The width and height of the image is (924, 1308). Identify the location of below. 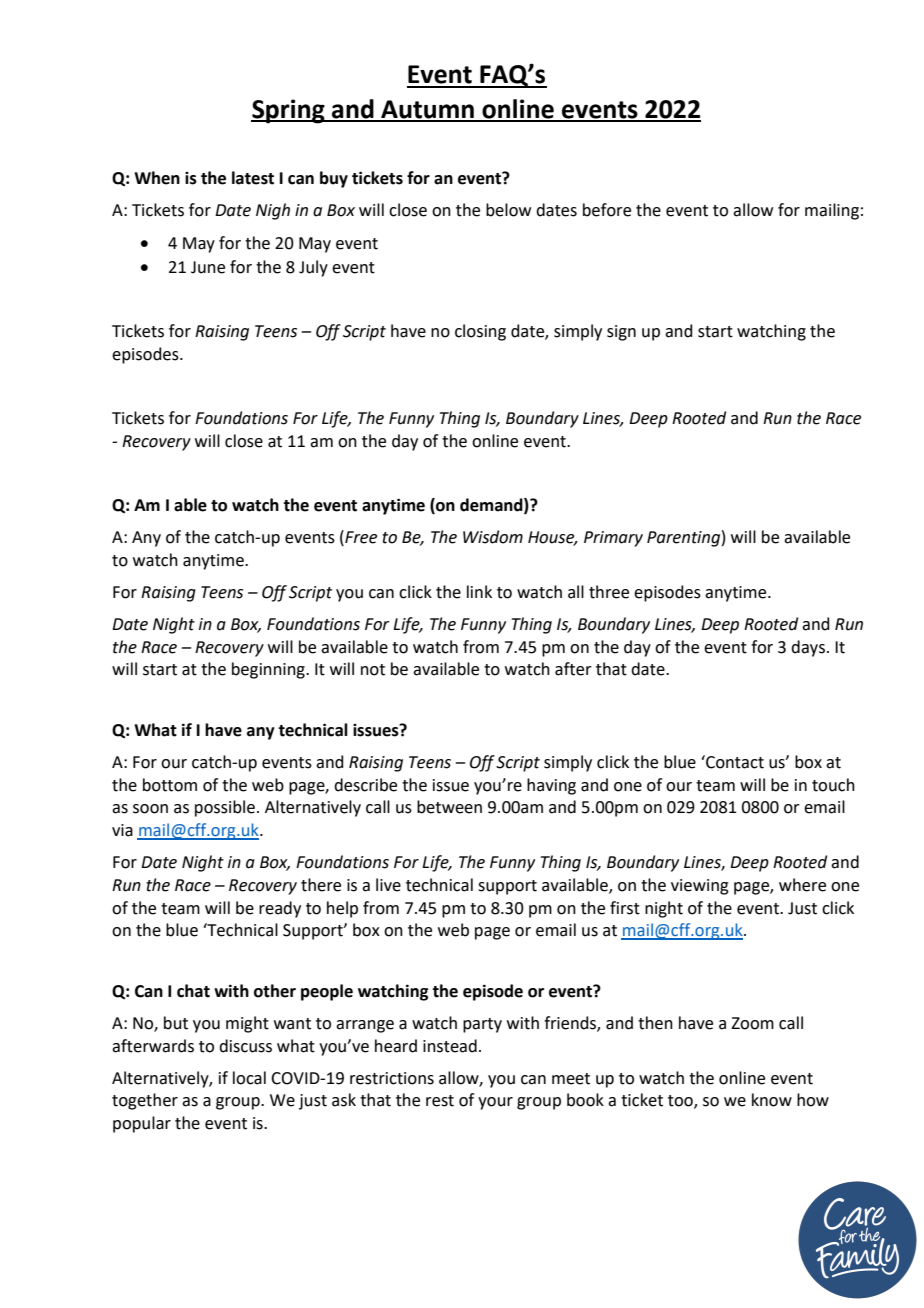
(508, 210).
